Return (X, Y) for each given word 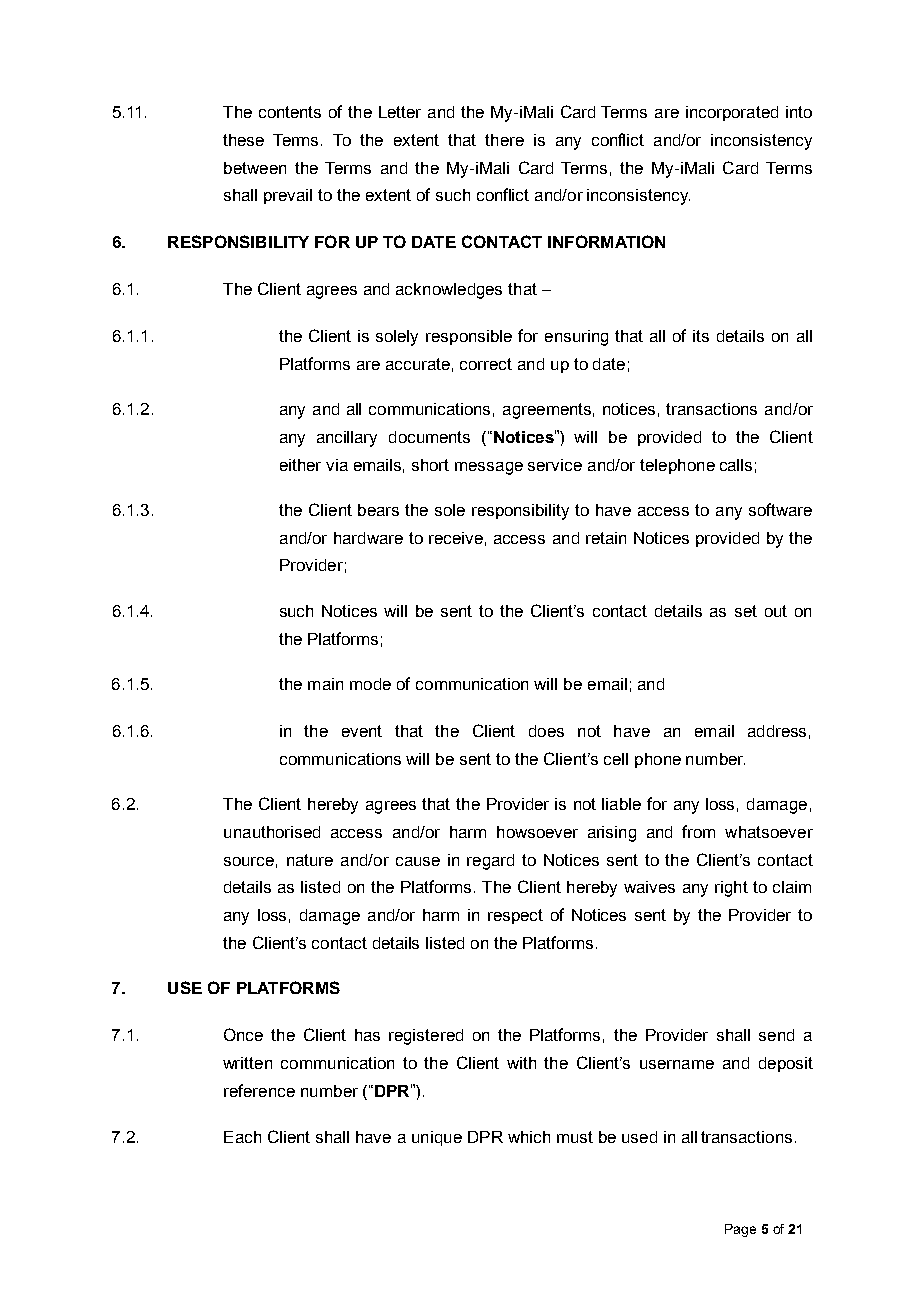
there (504, 140)
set (746, 611)
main (325, 684)
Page (740, 1230)
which (529, 1137)
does (546, 731)
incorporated (732, 113)
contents (290, 112)
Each (242, 1137)
